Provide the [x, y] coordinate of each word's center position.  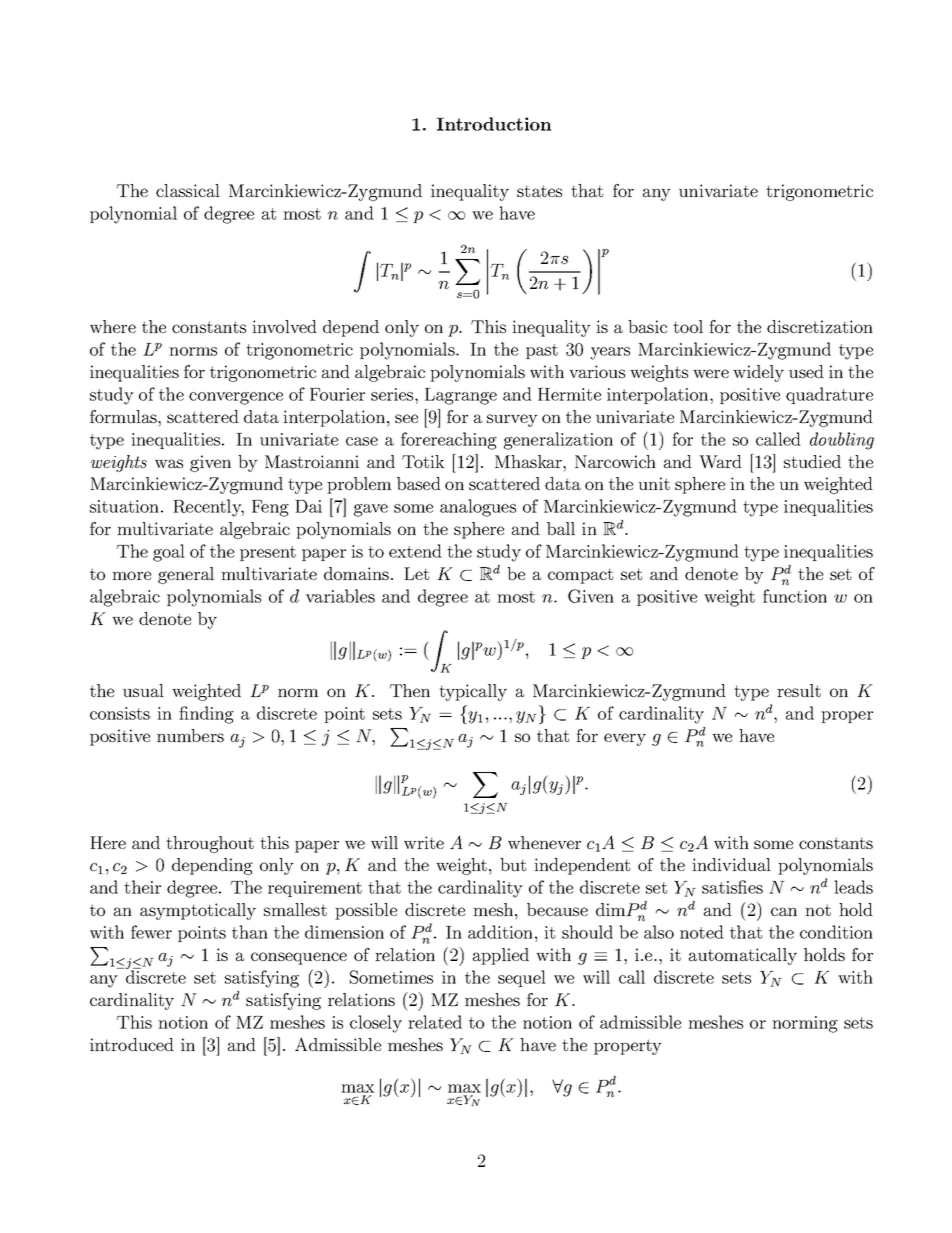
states [539, 191]
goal [169, 553]
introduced [132, 1044]
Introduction [494, 124]
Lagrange [461, 396]
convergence [236, 398]
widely [758, 373]
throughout [210, 844]
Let [416, 573]
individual [731, 864]
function [795, 596]
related [435, 1022]
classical [188, 190]
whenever [544, 842]
